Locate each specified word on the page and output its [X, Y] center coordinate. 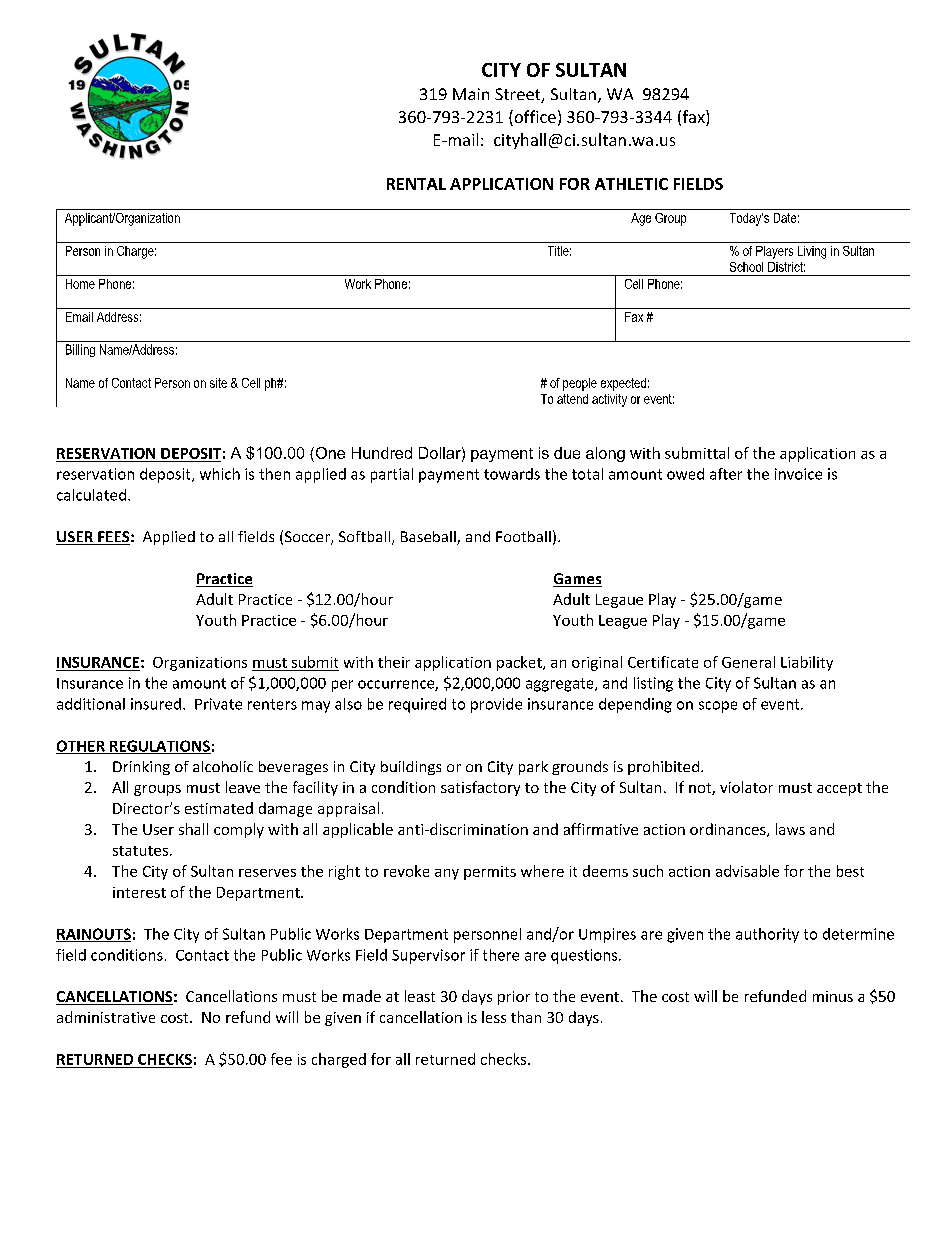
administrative [106, 1017]
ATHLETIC [631, 184]
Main [471, 94]
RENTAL [416, 184]
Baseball [429, 538]
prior [514, 998]
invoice [798, 474]
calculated [91, 495]
